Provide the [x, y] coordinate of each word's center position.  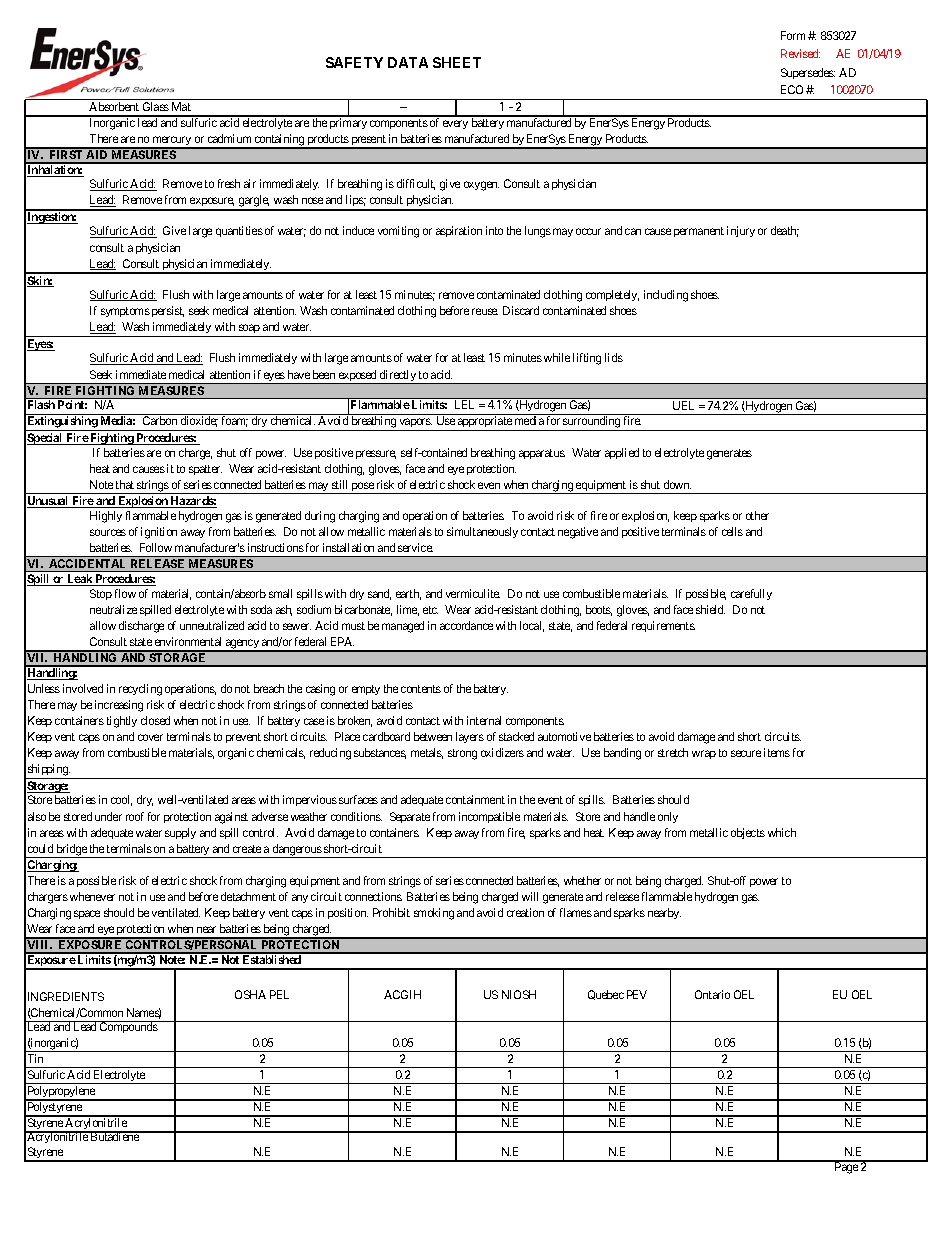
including [666, 296]
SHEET [457, 62]
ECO [792, 89]
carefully [751, 594]
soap [249, 328]
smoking [434, 914]
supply [180, 833]
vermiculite [473, 593]
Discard [521, 310]
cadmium [229, 138]
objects [748, 833]
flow [125, 593]
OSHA [250, 994]
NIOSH [519, 994]
